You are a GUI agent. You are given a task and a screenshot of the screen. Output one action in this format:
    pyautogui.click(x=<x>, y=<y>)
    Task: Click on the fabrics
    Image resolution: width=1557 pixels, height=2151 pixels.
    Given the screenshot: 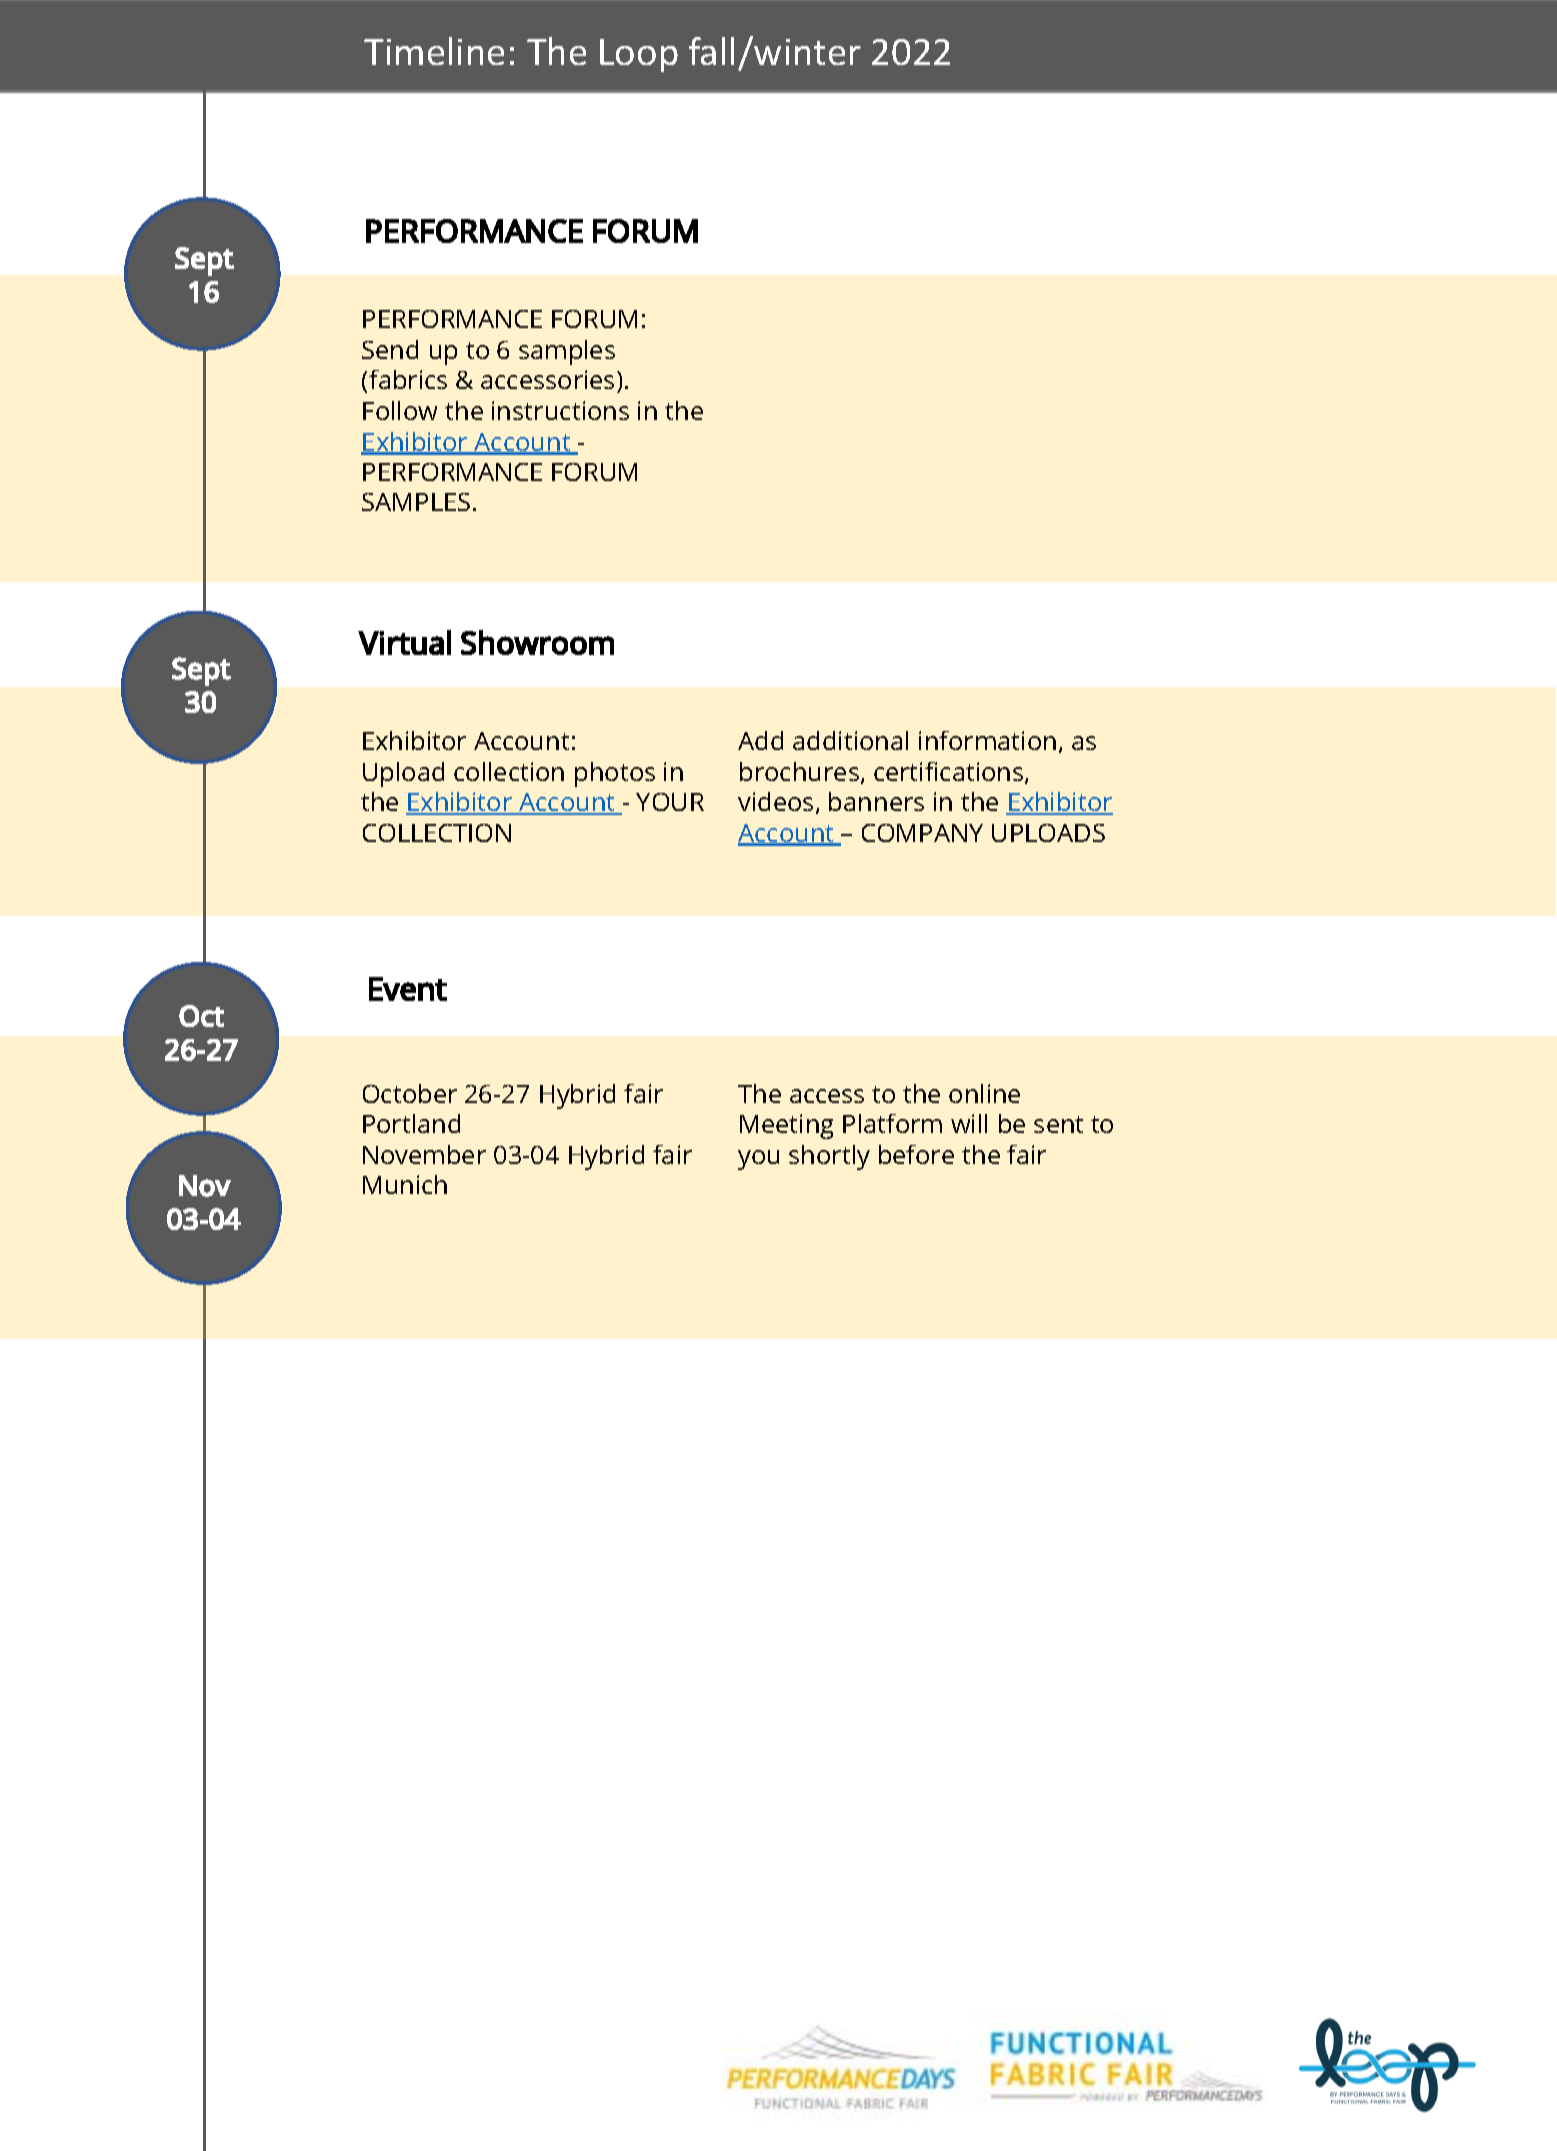 What is the action you would take?
    pyautogui.click(x=408, y=379)
